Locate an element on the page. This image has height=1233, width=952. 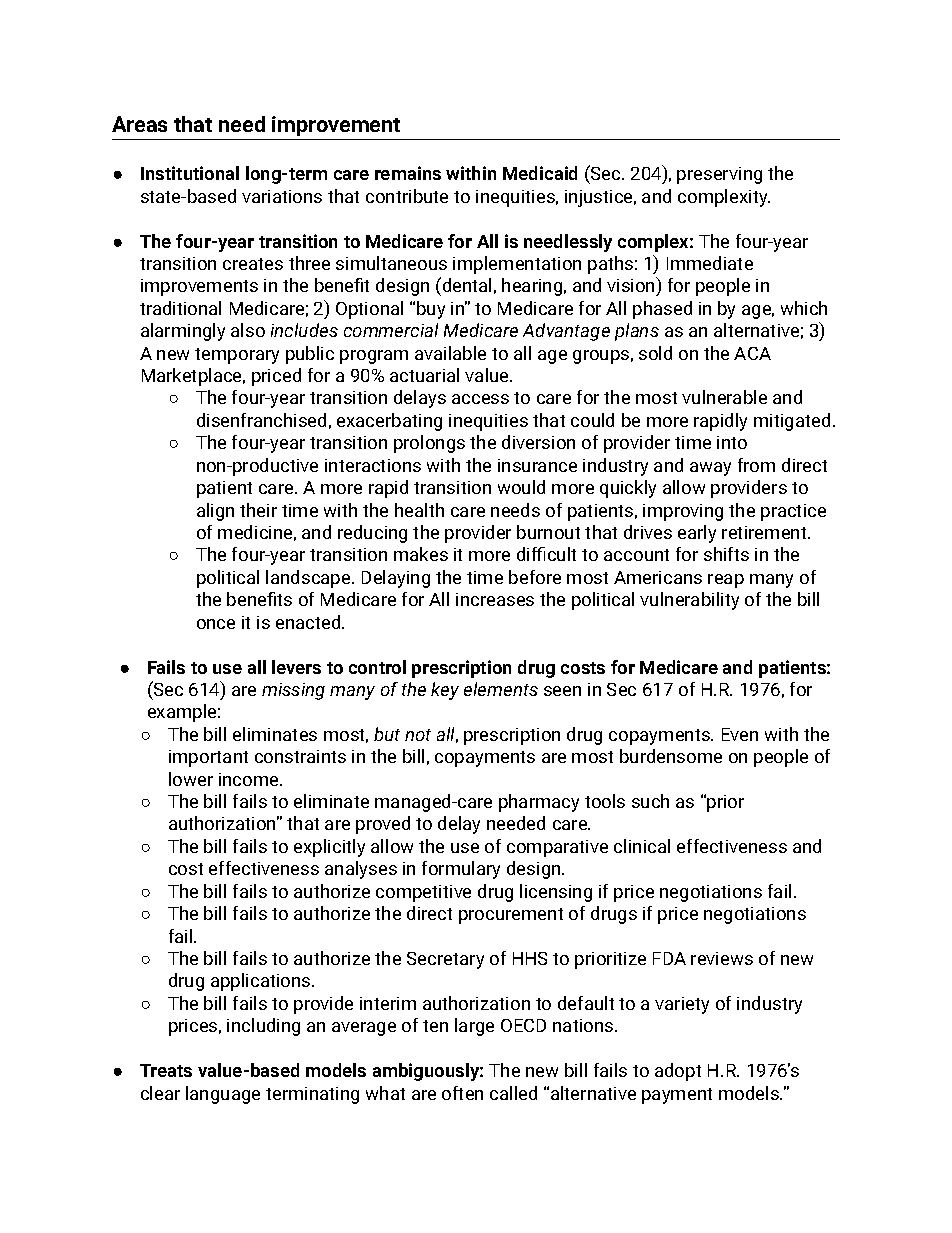
preserving is located at coordinates (719, 175).
